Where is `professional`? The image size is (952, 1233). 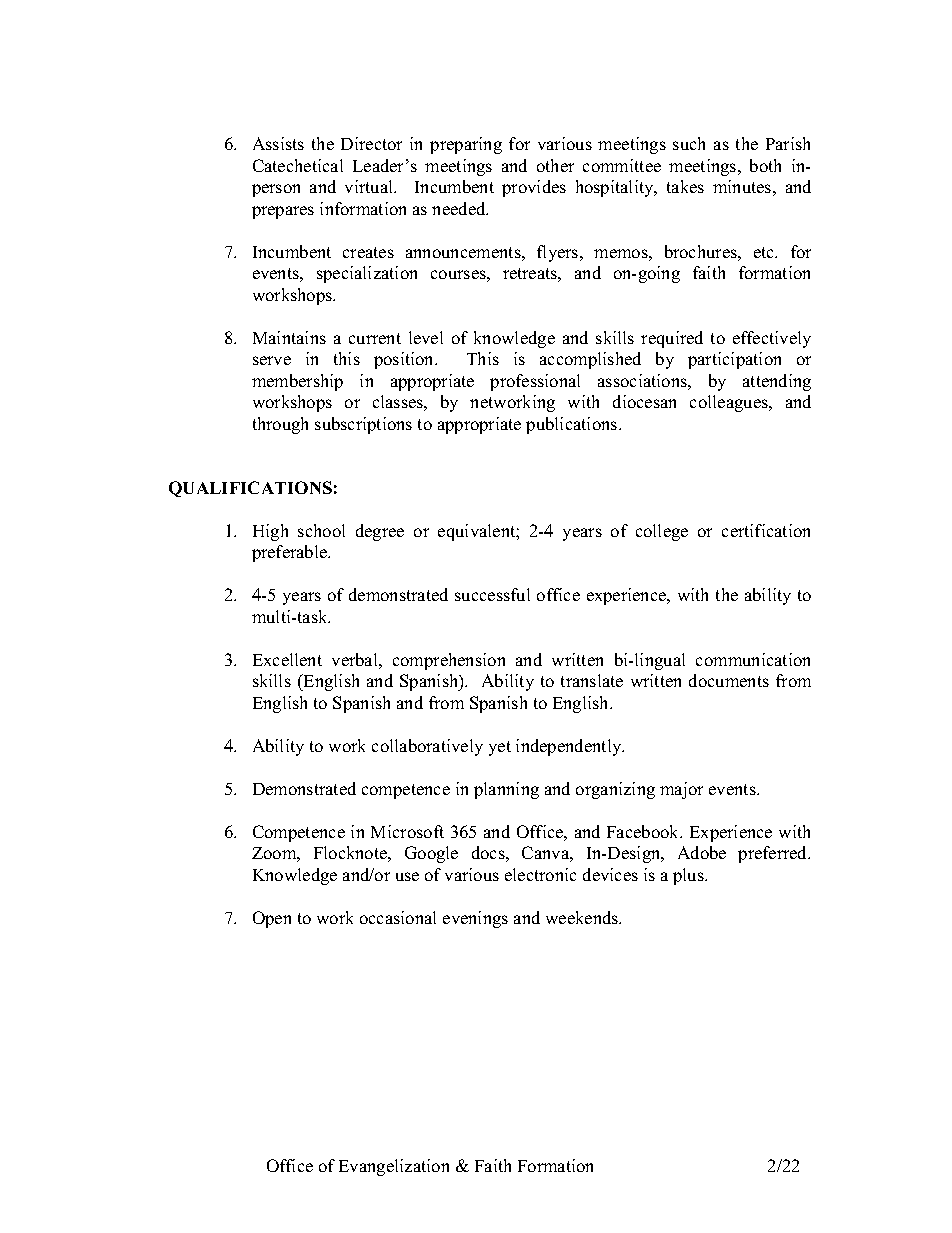
professional is located at coordinates (535, 382).
